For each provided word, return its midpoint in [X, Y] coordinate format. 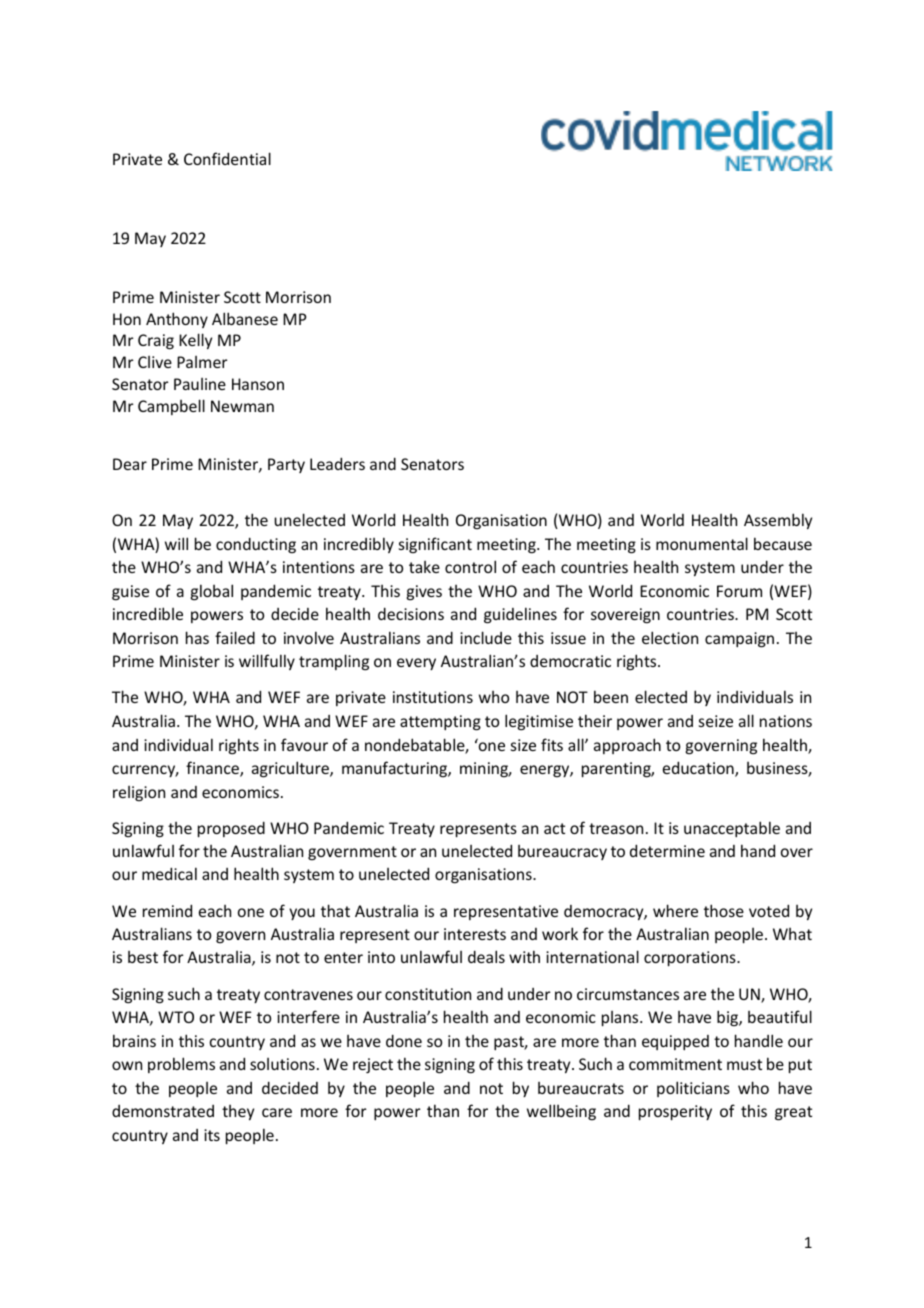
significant [435, 545]
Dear [130, 464]
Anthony [177, 320]
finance [213, 769]
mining [485, 770]
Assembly [778, 521]
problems [181, 1065]
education [699, 769]
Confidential [227, 158]
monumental [702, 543]
